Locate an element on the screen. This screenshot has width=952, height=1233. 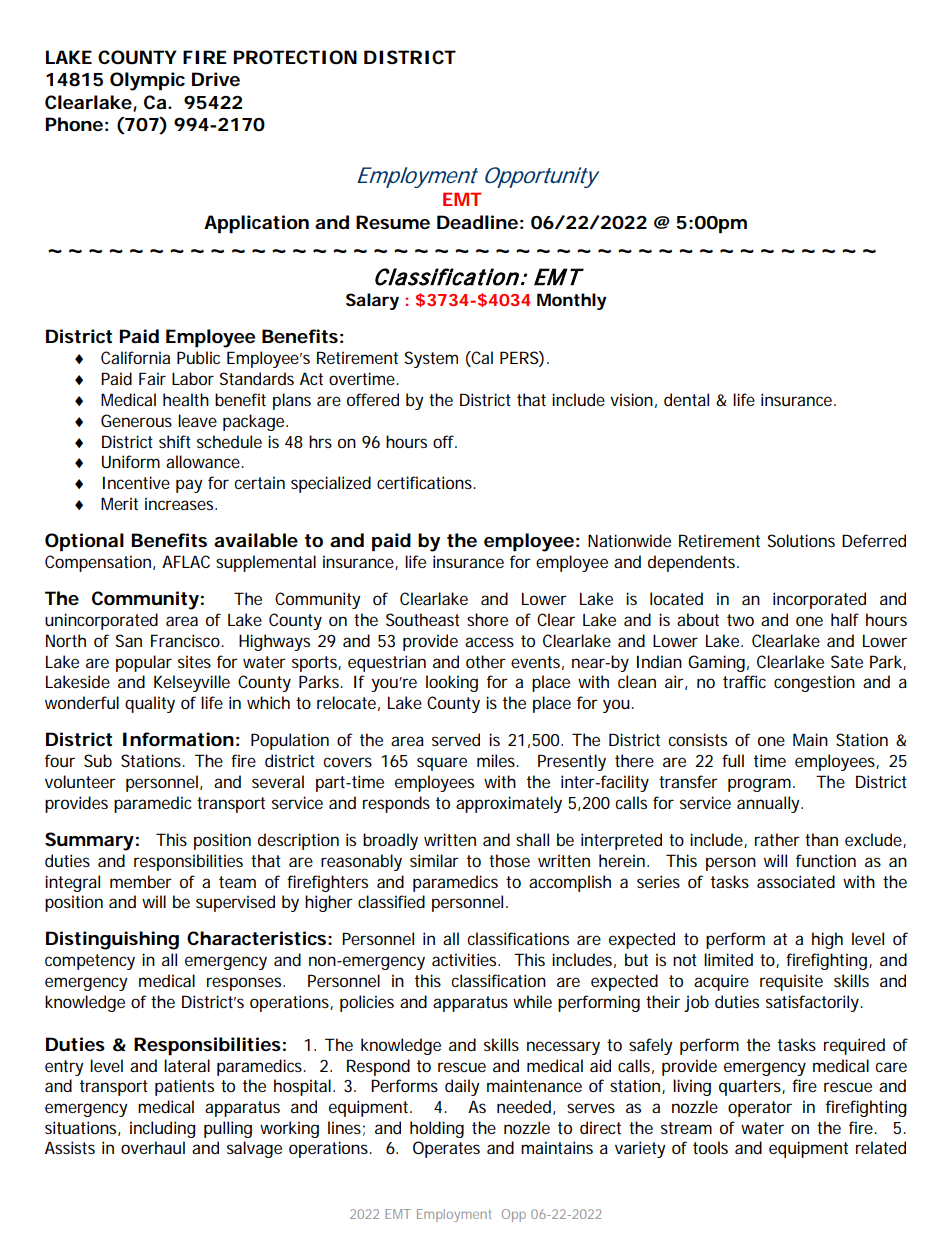
two is located at coordinates (740, 620).
